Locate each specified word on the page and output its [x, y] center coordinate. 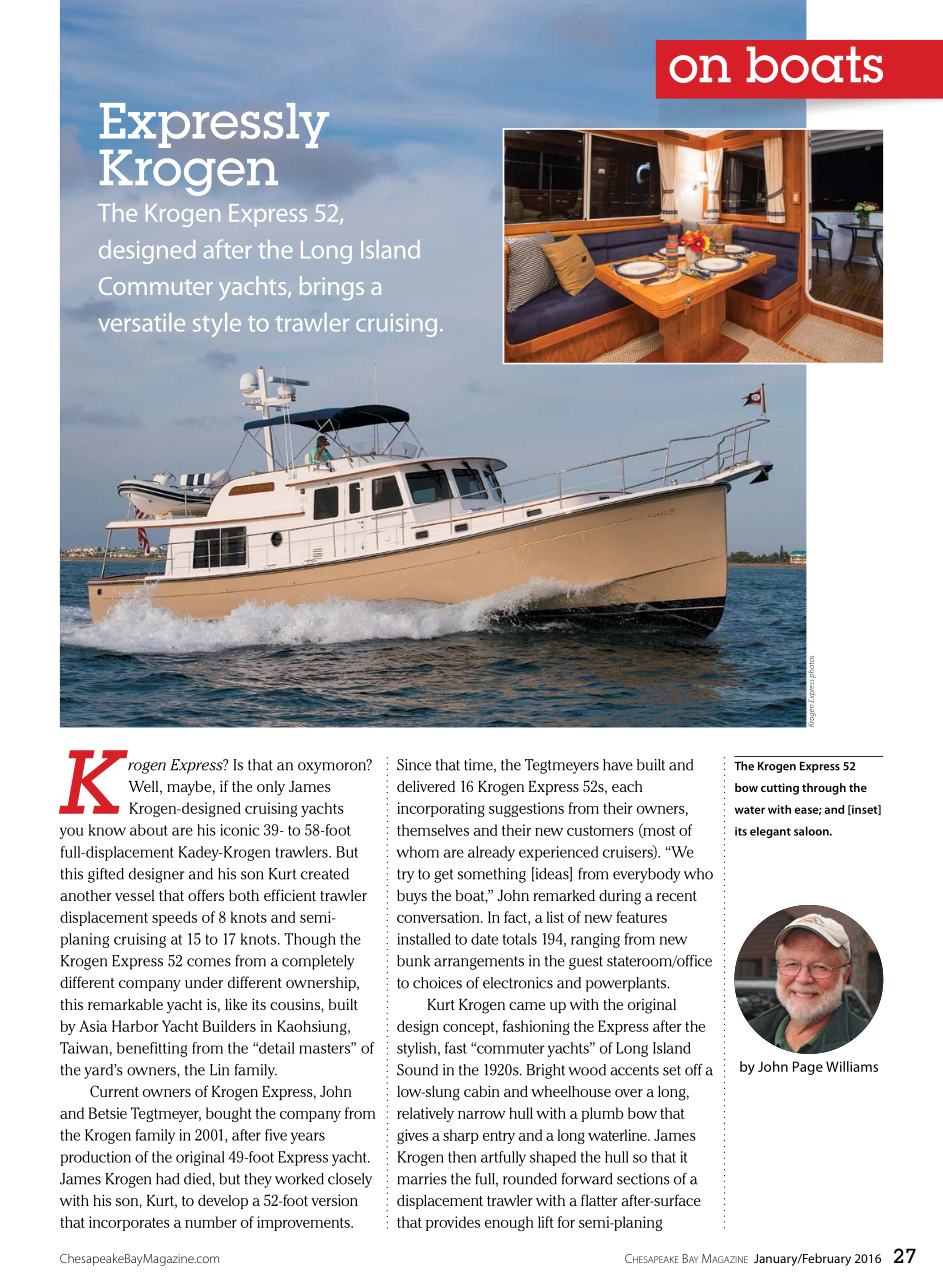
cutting [780, 789]
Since [414, 765]
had [168, 1179]
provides [453, 1223]
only [271, 788]
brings [332, 288]
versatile [142, 322]
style [217, 325]
